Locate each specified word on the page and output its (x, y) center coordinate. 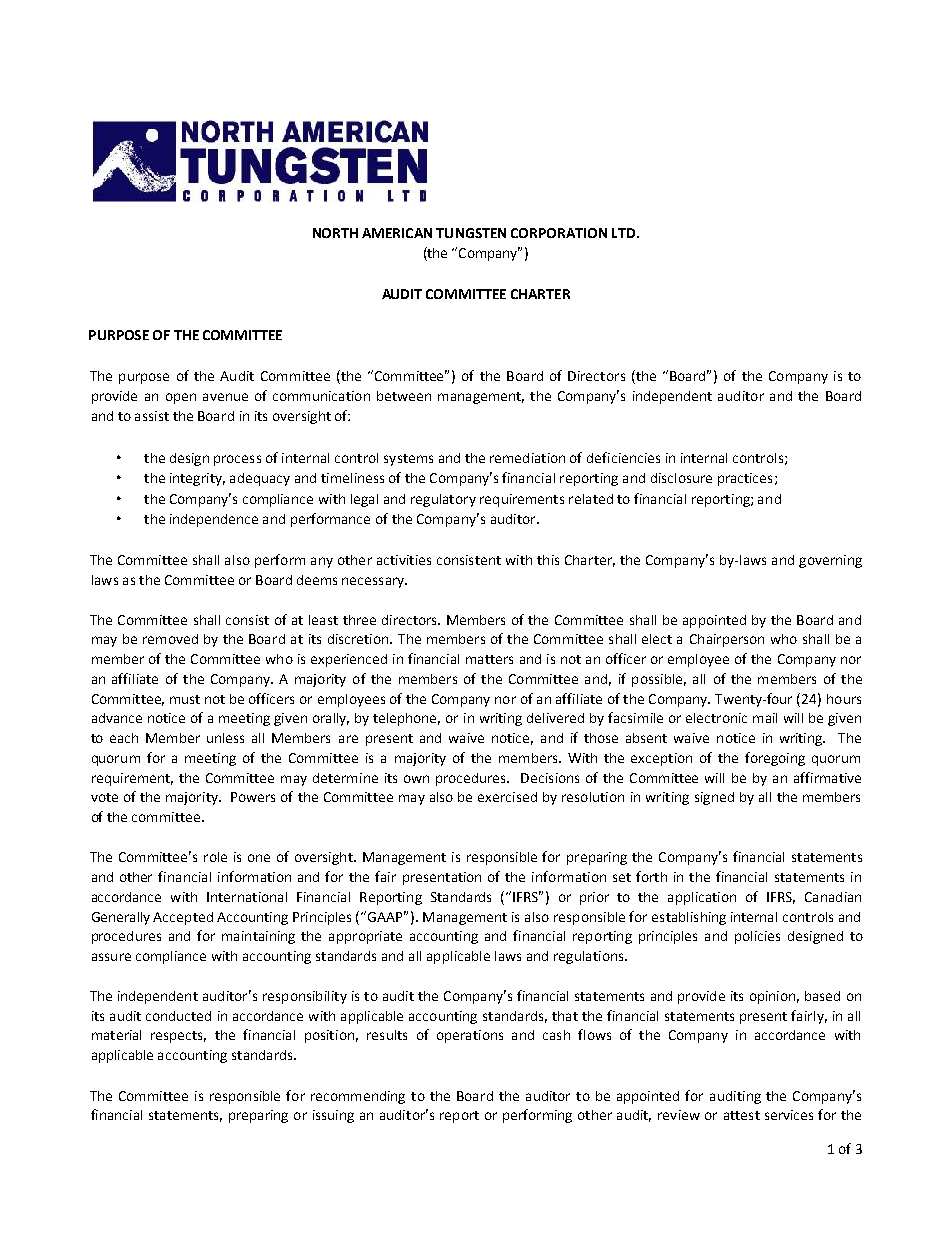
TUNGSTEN (471, 233)
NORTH (335, 233)
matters (489, 659)
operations (470, 1036)
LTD (625, 233)
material (116, 1035)
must (185, 699)
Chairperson (727, 640)
